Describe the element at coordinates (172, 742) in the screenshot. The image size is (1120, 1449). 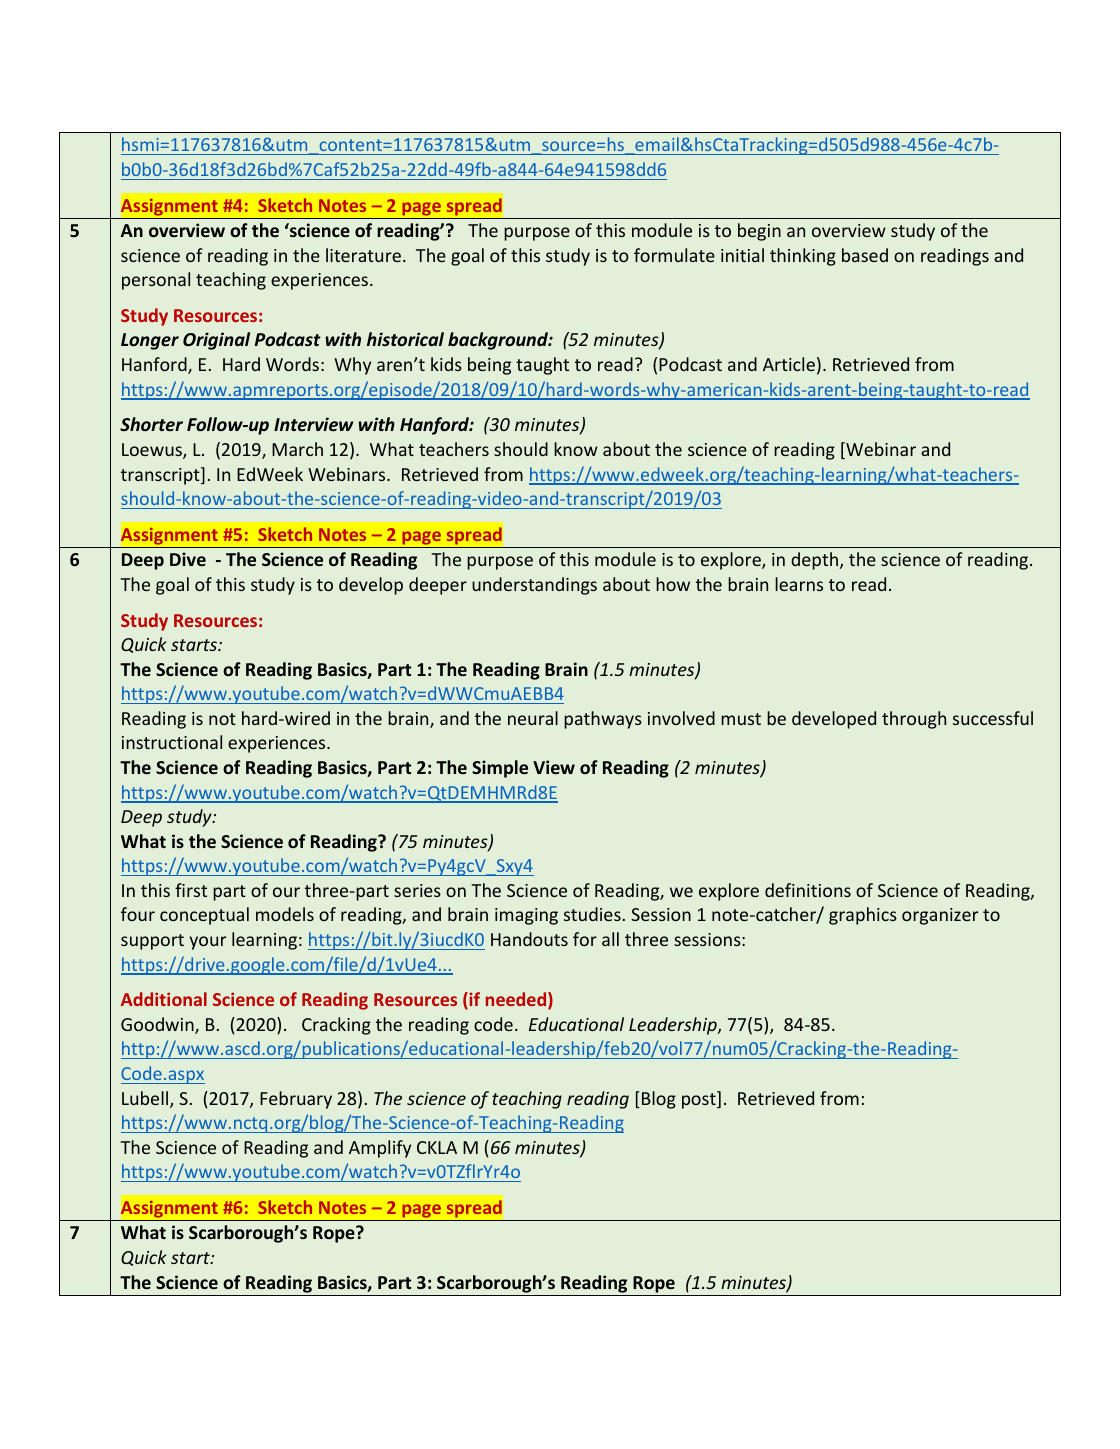
I see `instructional` at that location.
